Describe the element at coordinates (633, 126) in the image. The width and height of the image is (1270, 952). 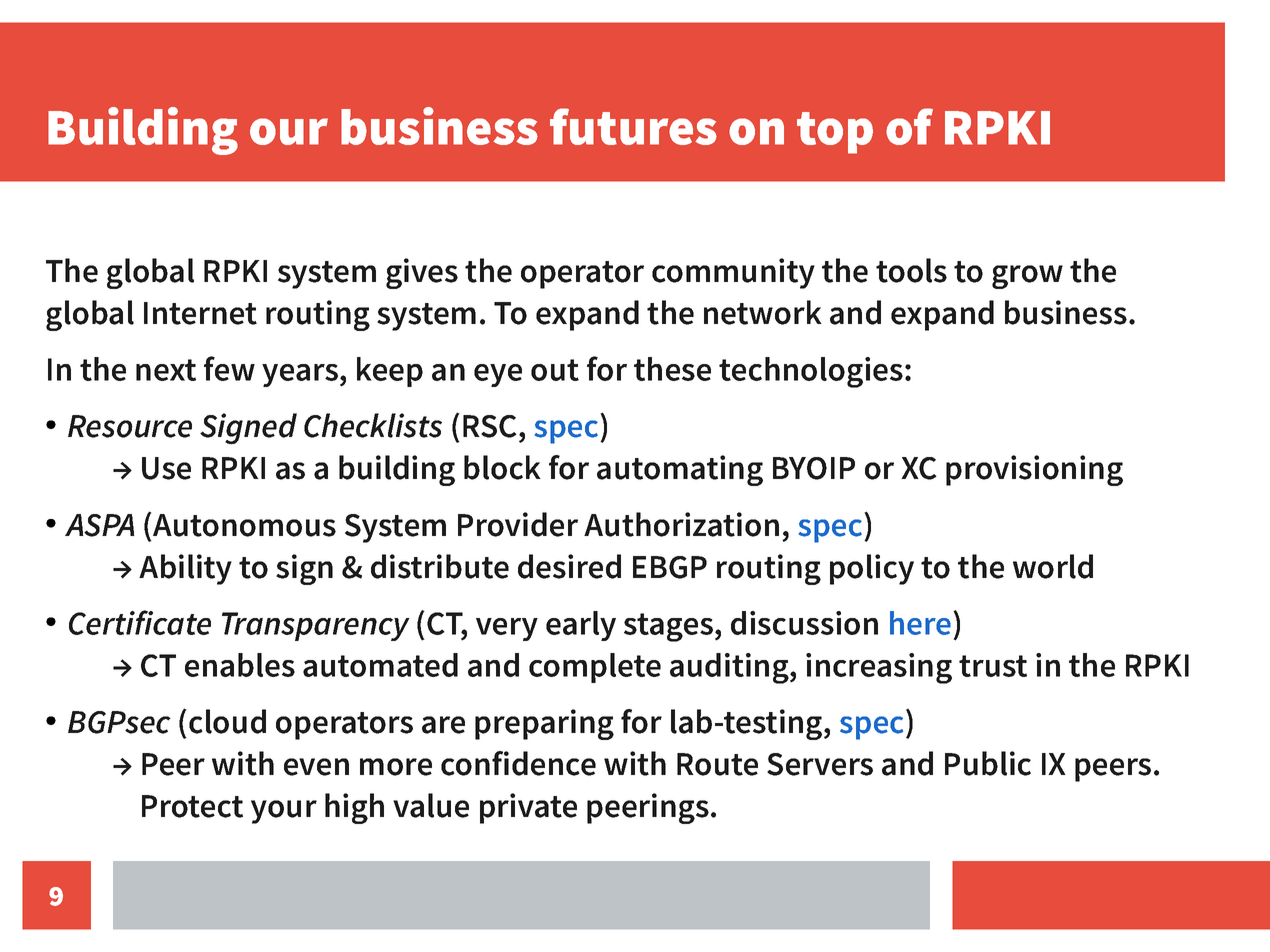
I see `futures` at that location.
